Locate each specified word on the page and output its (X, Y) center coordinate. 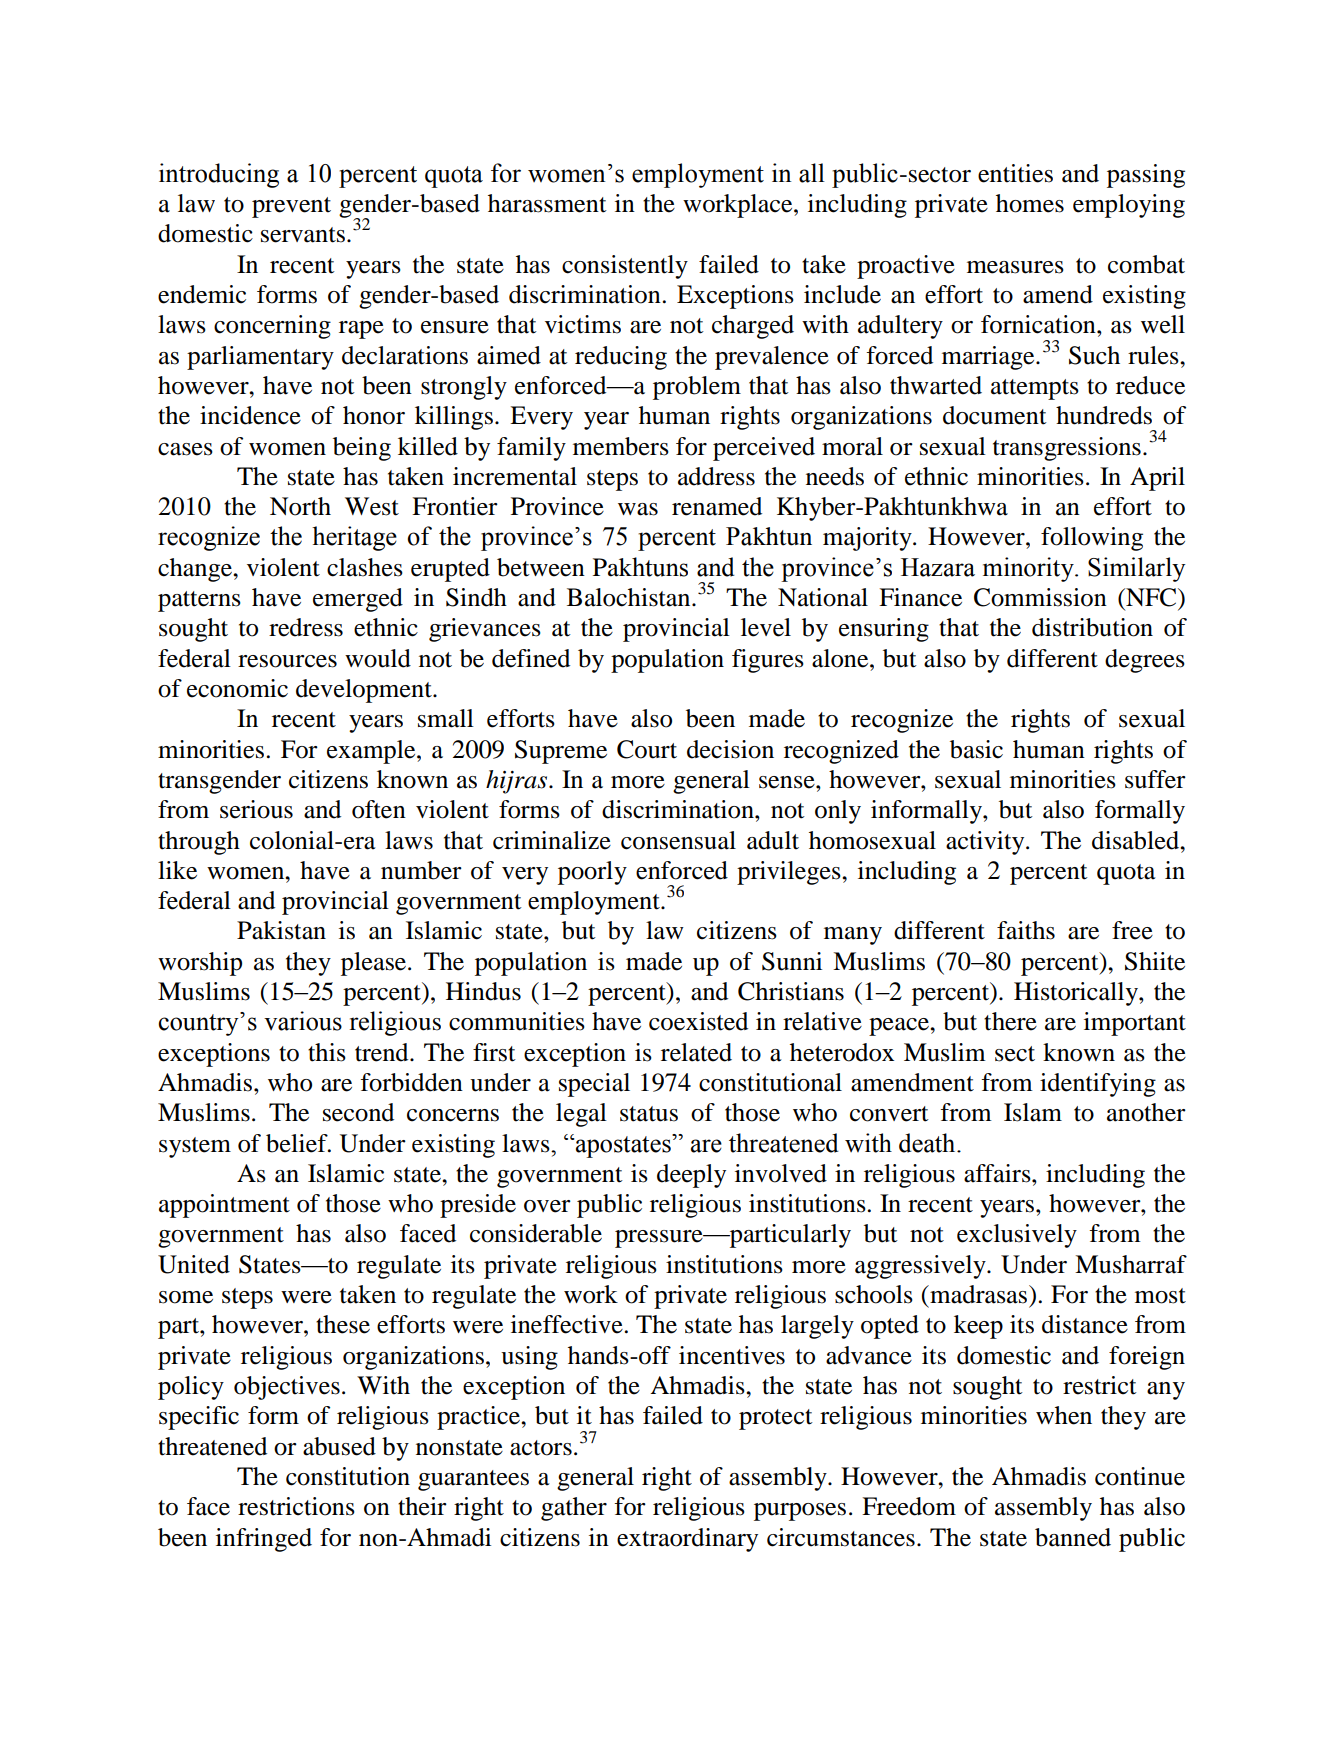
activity (986, 843)
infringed (264, 1540)
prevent (291, 207)
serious (256, 809)
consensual (678, 840)
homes (1030, 203)
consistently (625, 267)
